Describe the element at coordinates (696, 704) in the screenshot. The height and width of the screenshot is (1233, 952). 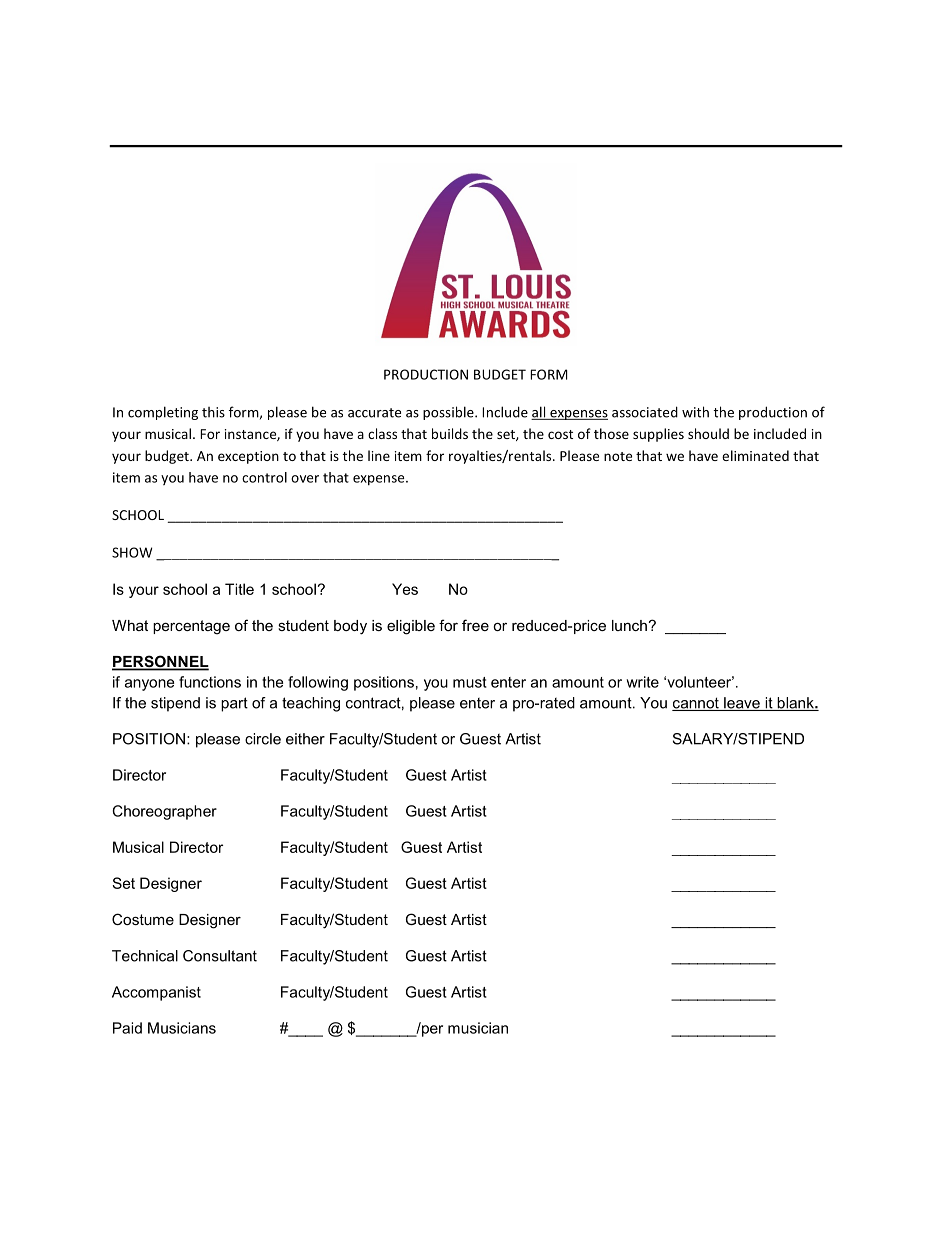
I see `cannot` at that location.
